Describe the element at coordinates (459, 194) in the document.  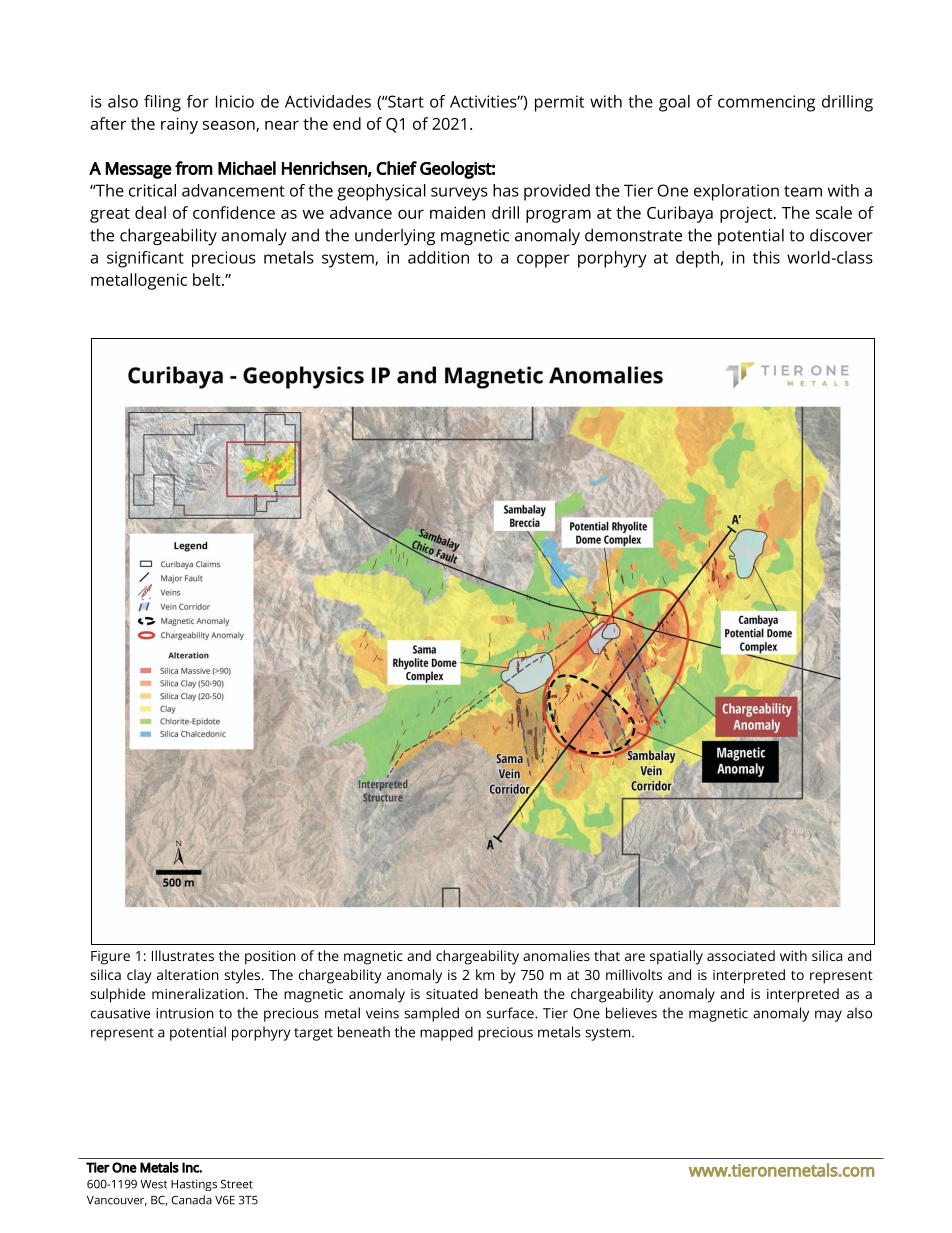
I see `surveys` at that location.
